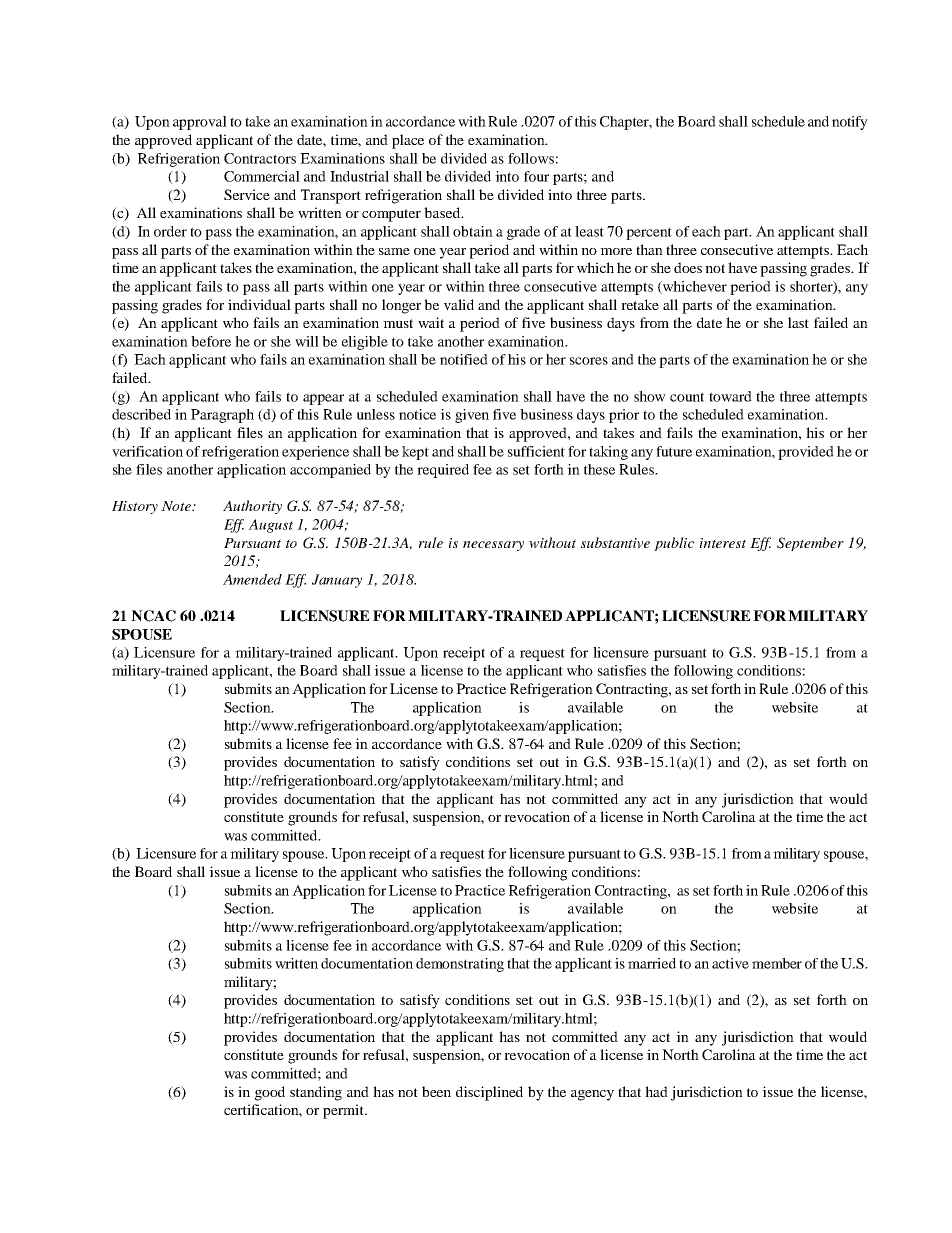 This document has height=1233, width=952. I want to click on Contractors, so click(260, 158).
